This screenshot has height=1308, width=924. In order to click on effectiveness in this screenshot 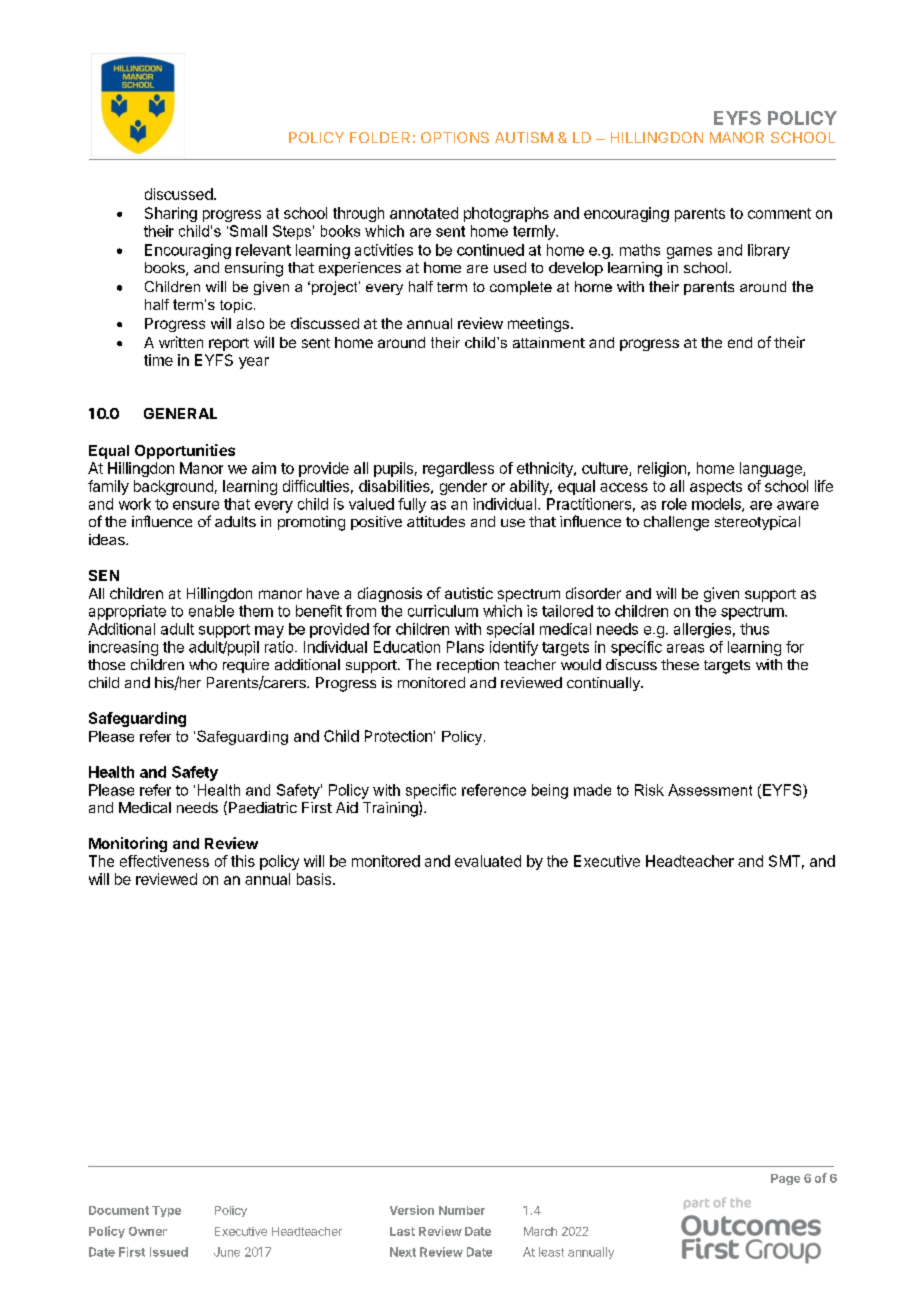, I will do `click(164, 861)`.
